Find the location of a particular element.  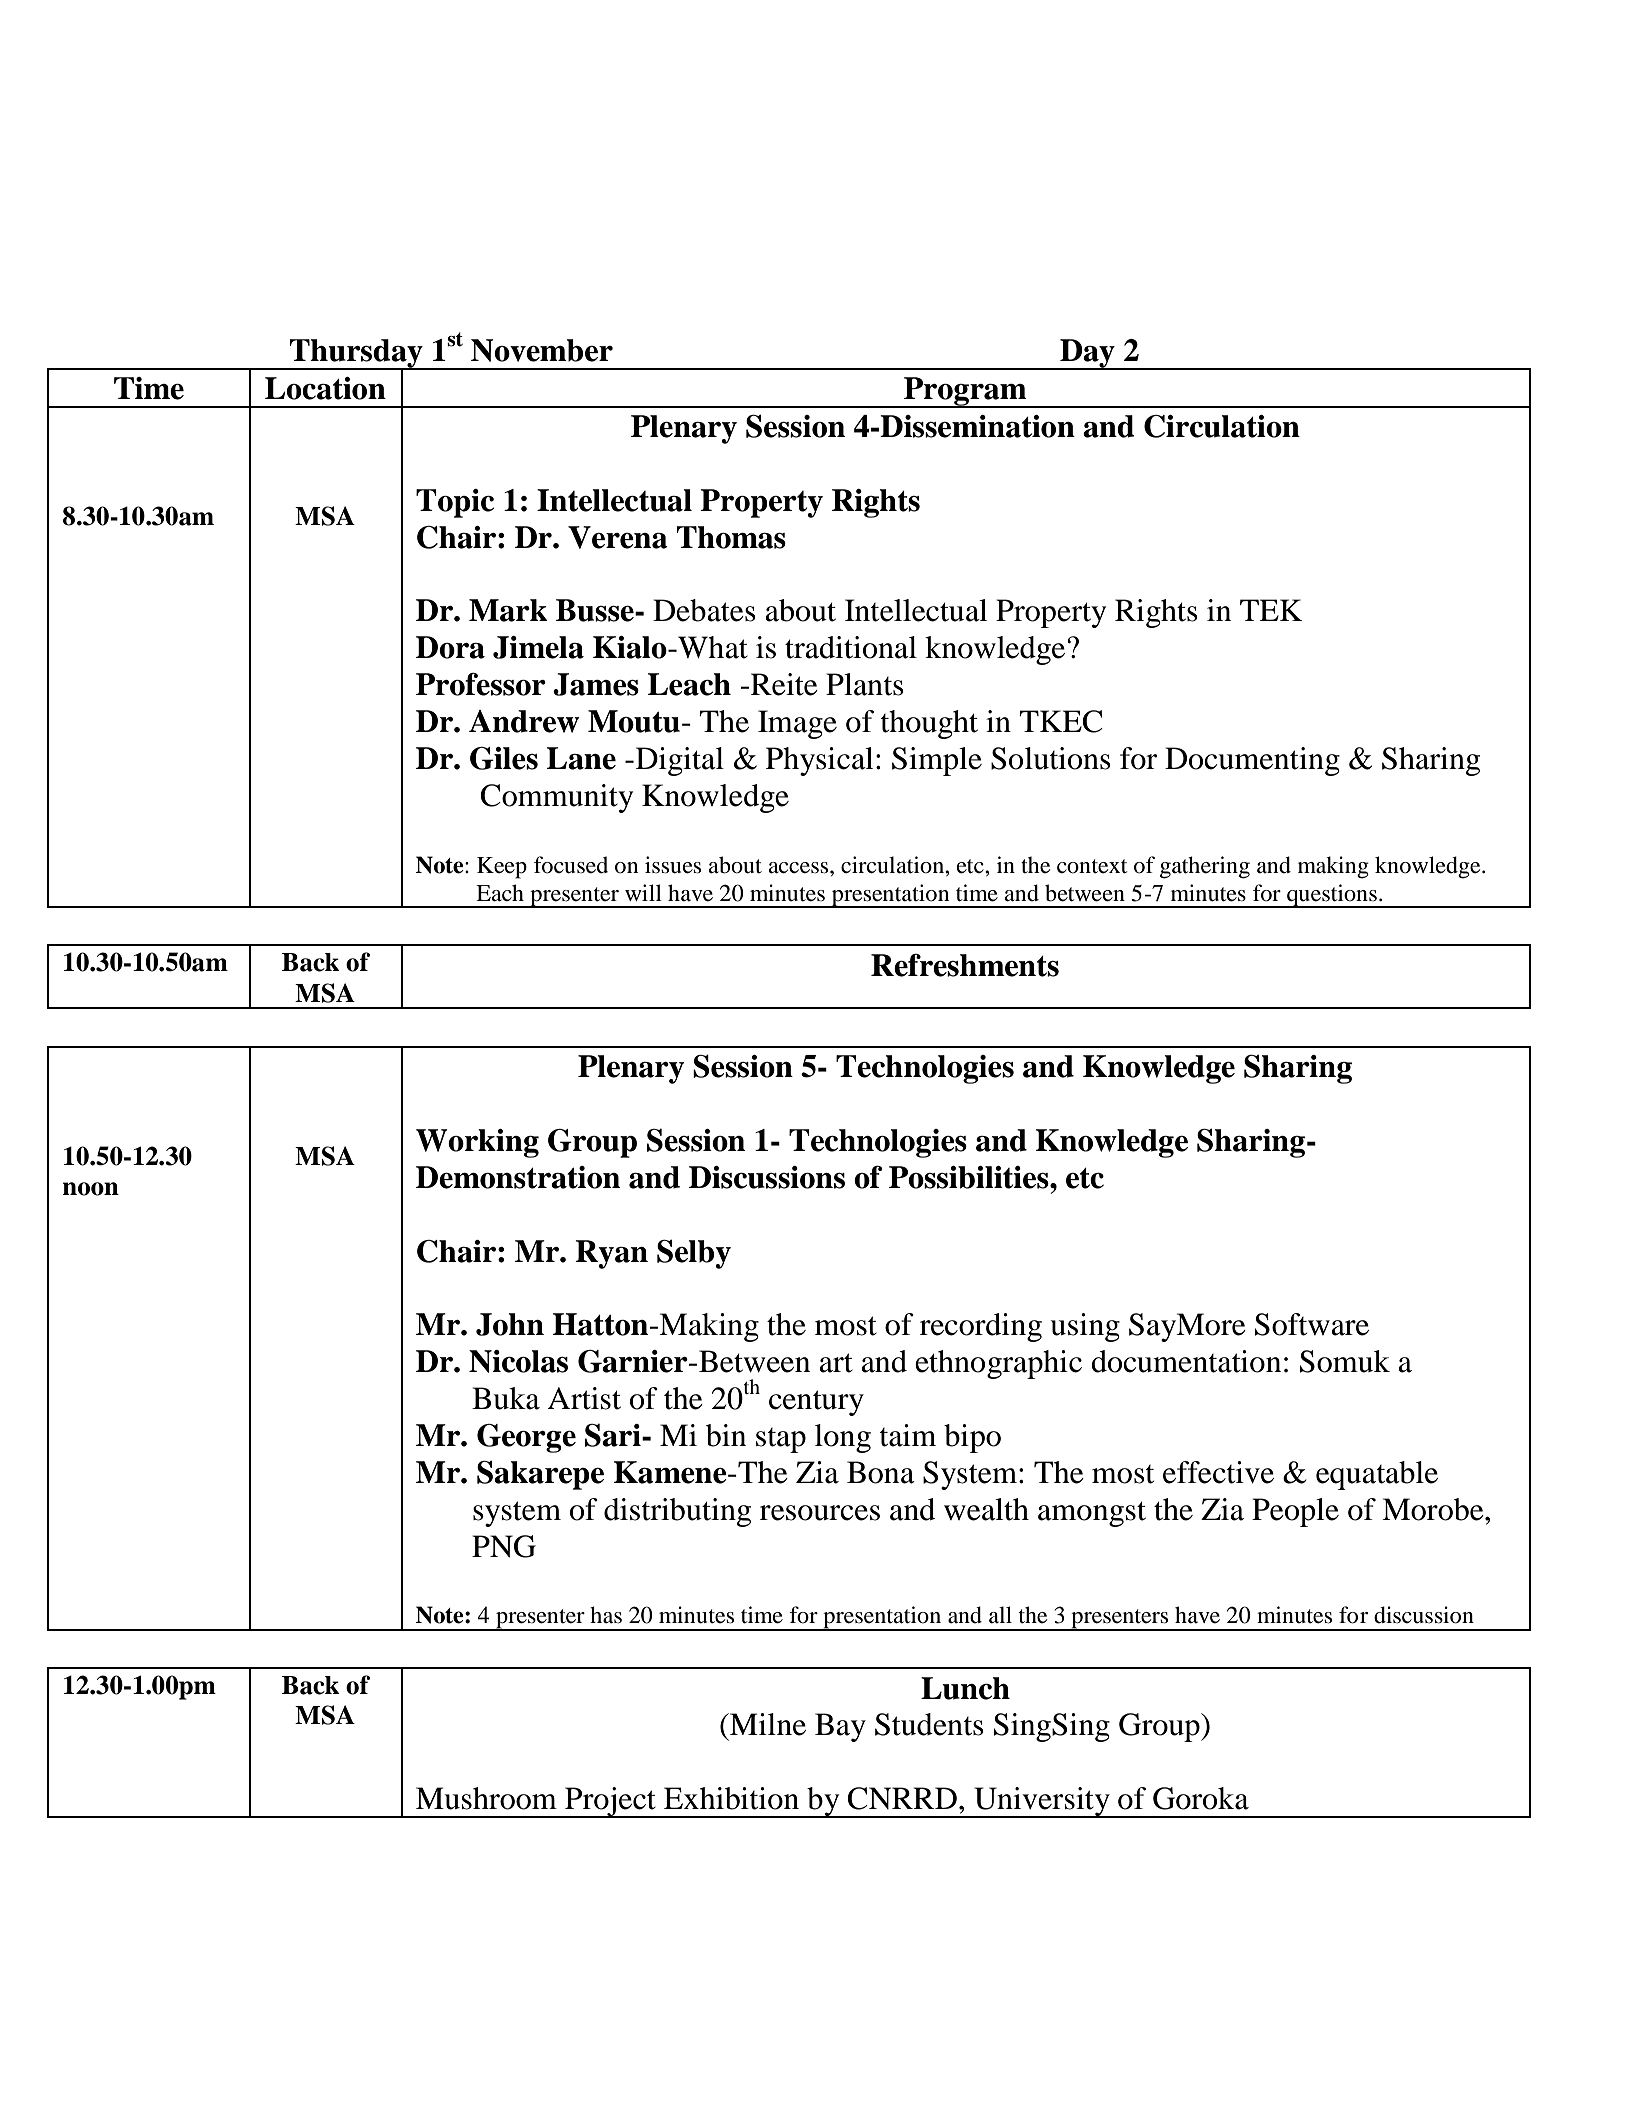

documentation is located at coordinates (1186, 1361).
